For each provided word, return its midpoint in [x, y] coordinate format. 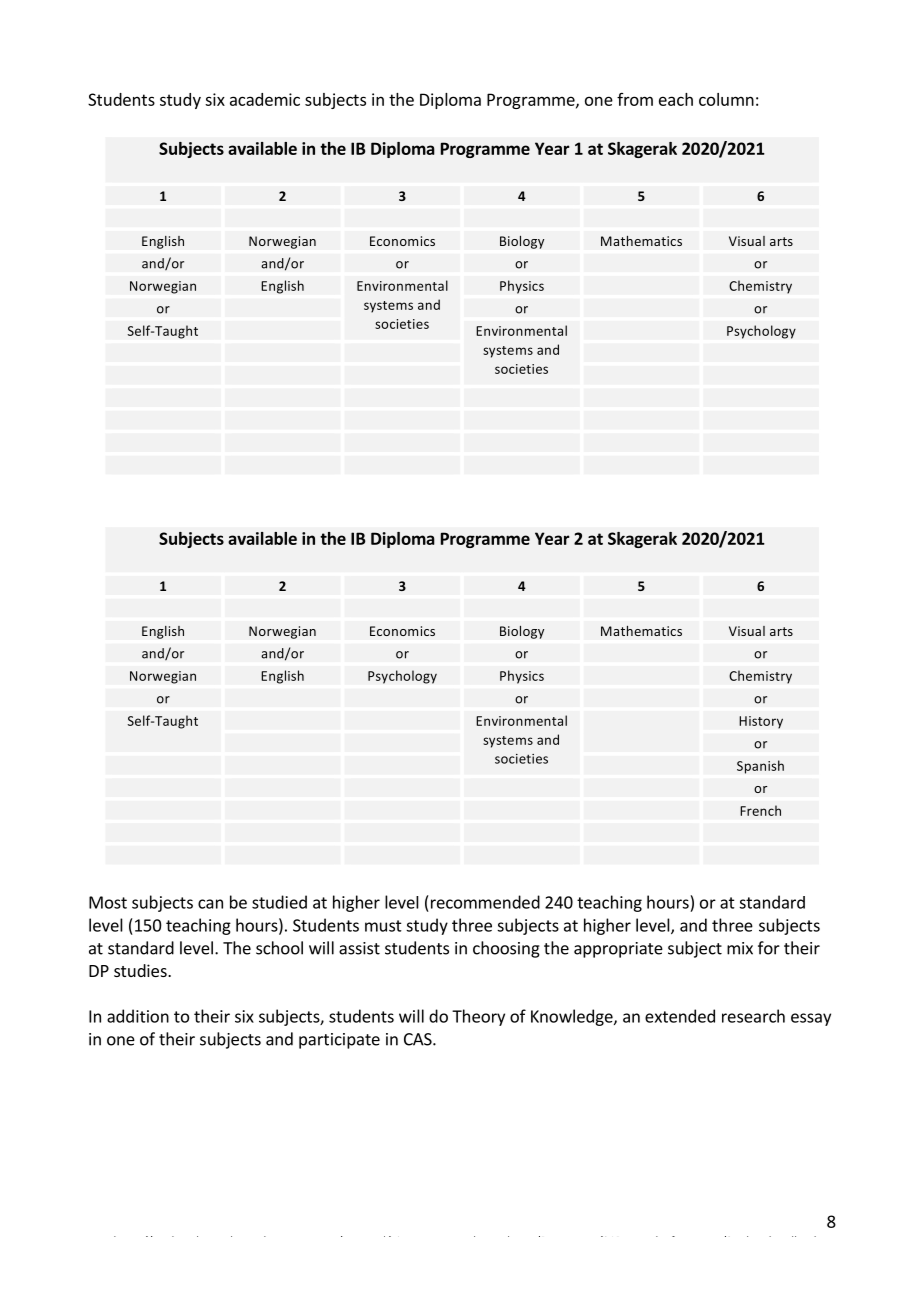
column [726, 99]
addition [138, 1016]
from [635, 99]
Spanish [760, 767]
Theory [478, 1017]
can [210, 904]
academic [265, 99]
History [761, 722]
